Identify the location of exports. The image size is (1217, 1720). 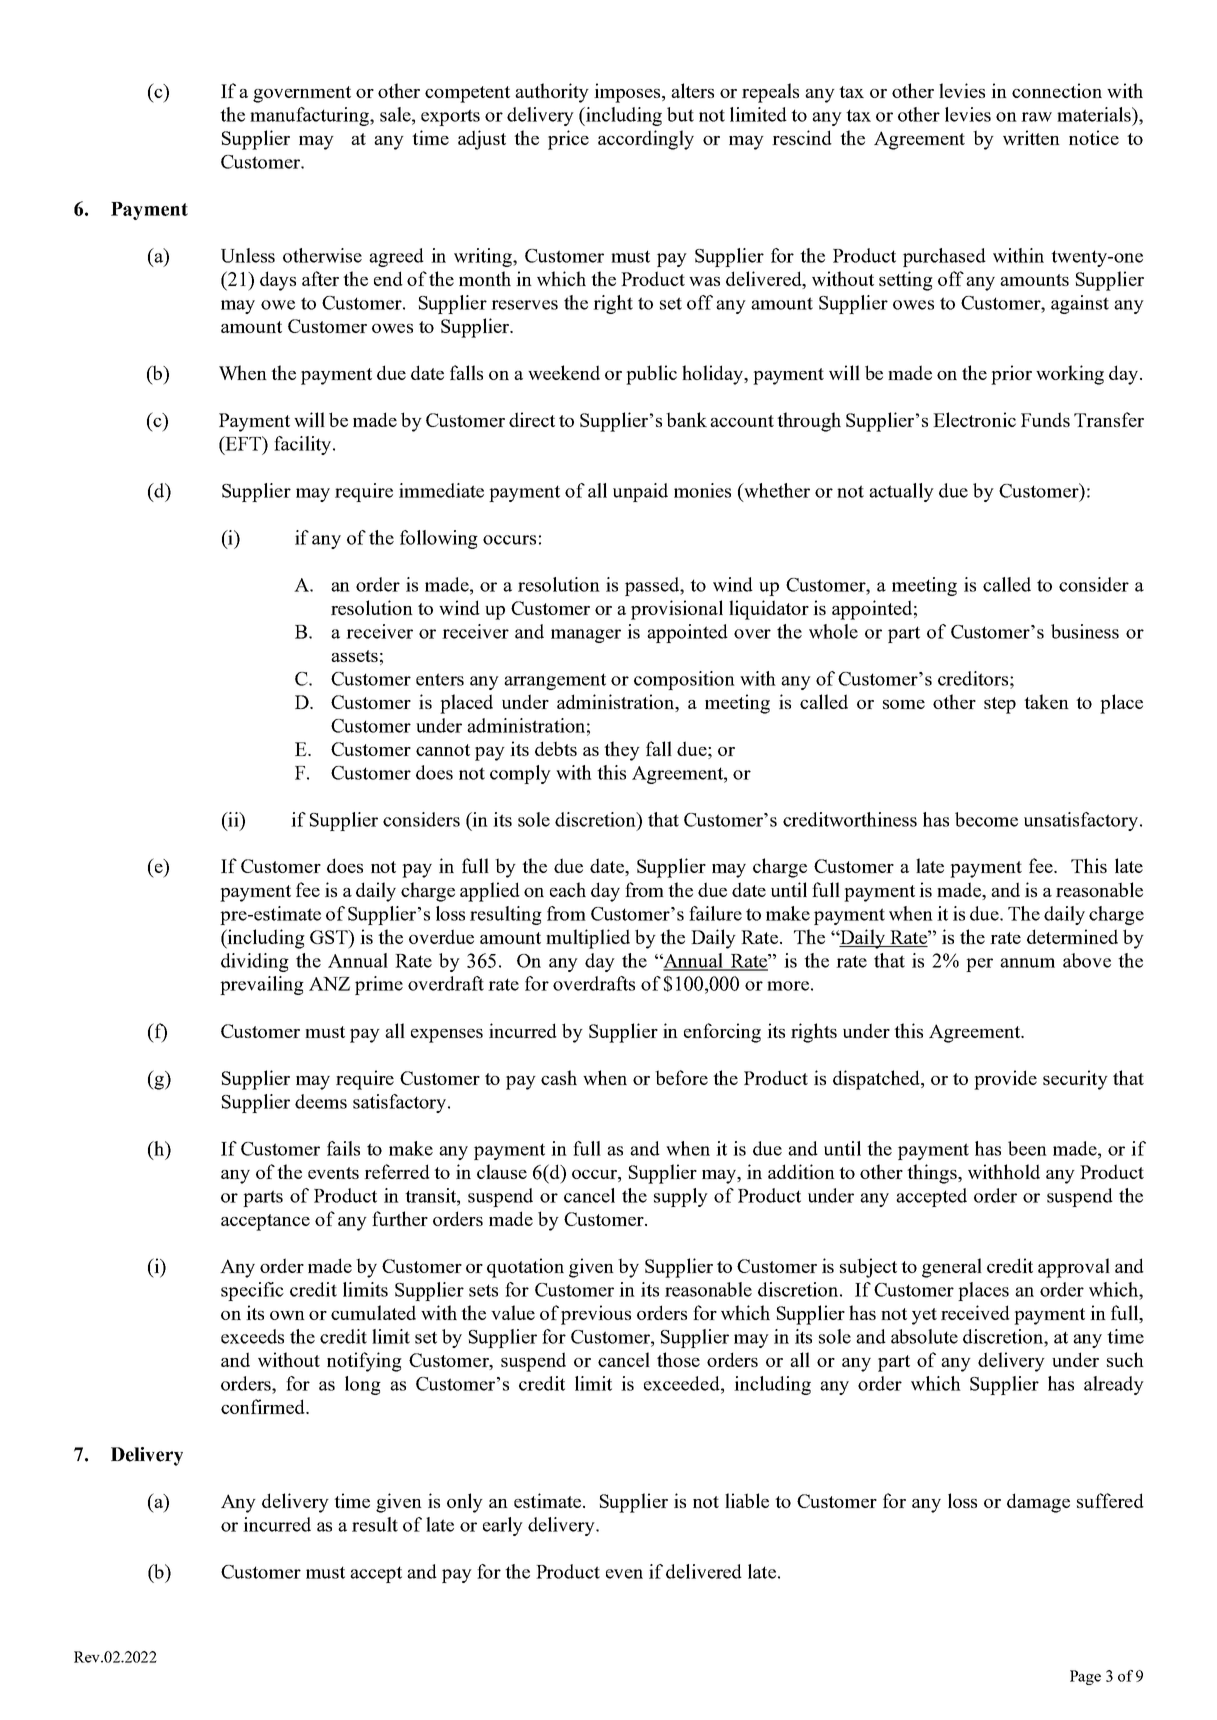
(450, 117).
